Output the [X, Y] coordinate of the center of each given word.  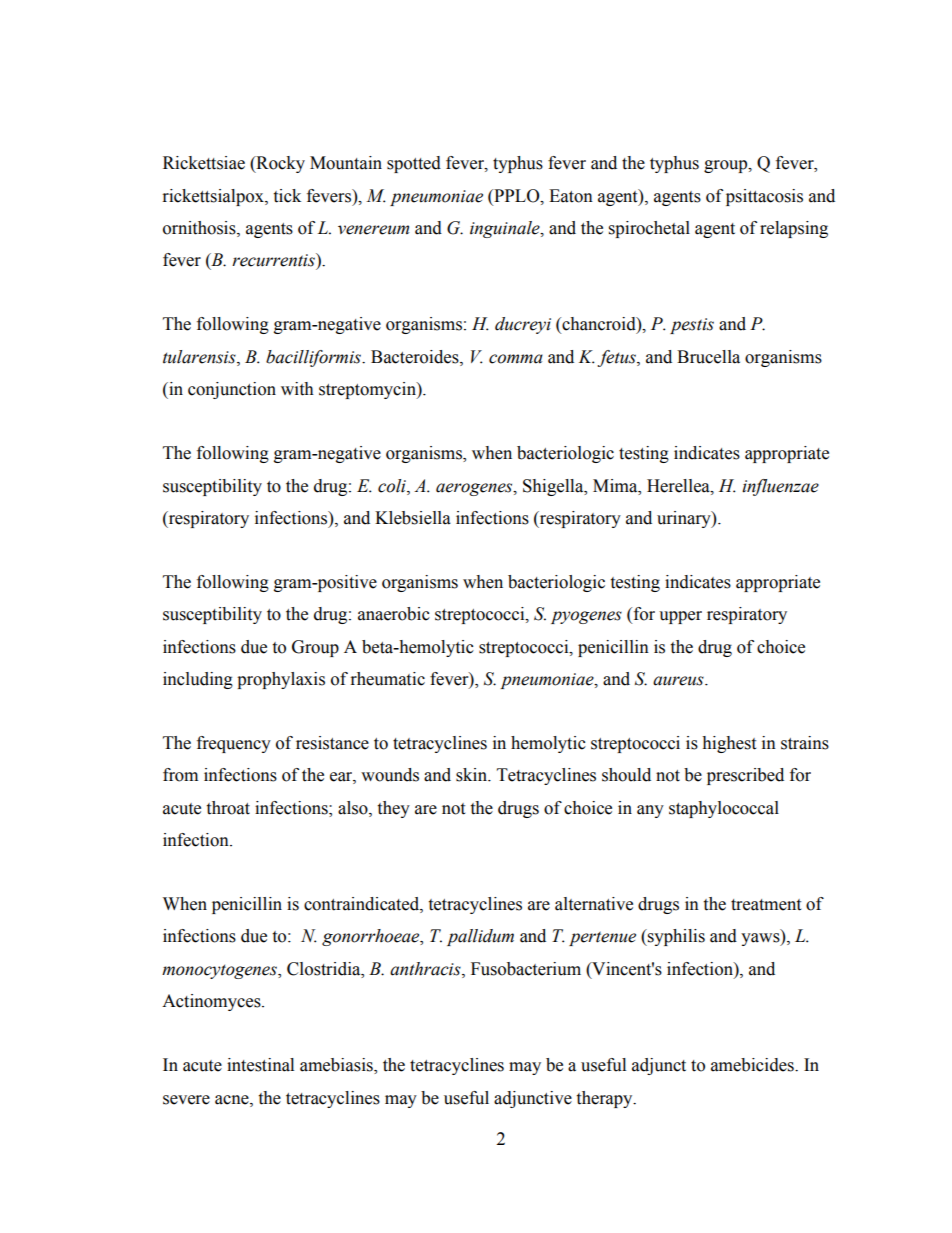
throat [228, 808]
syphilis [675, 937]
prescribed [745, 776]
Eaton [571, 196]
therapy [605, 1099]
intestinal [260, 1065]
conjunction [232, 390]
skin [472, 775]
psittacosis [764, 197]
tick [287, 196]
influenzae [780, 487]
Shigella [554, 487]
